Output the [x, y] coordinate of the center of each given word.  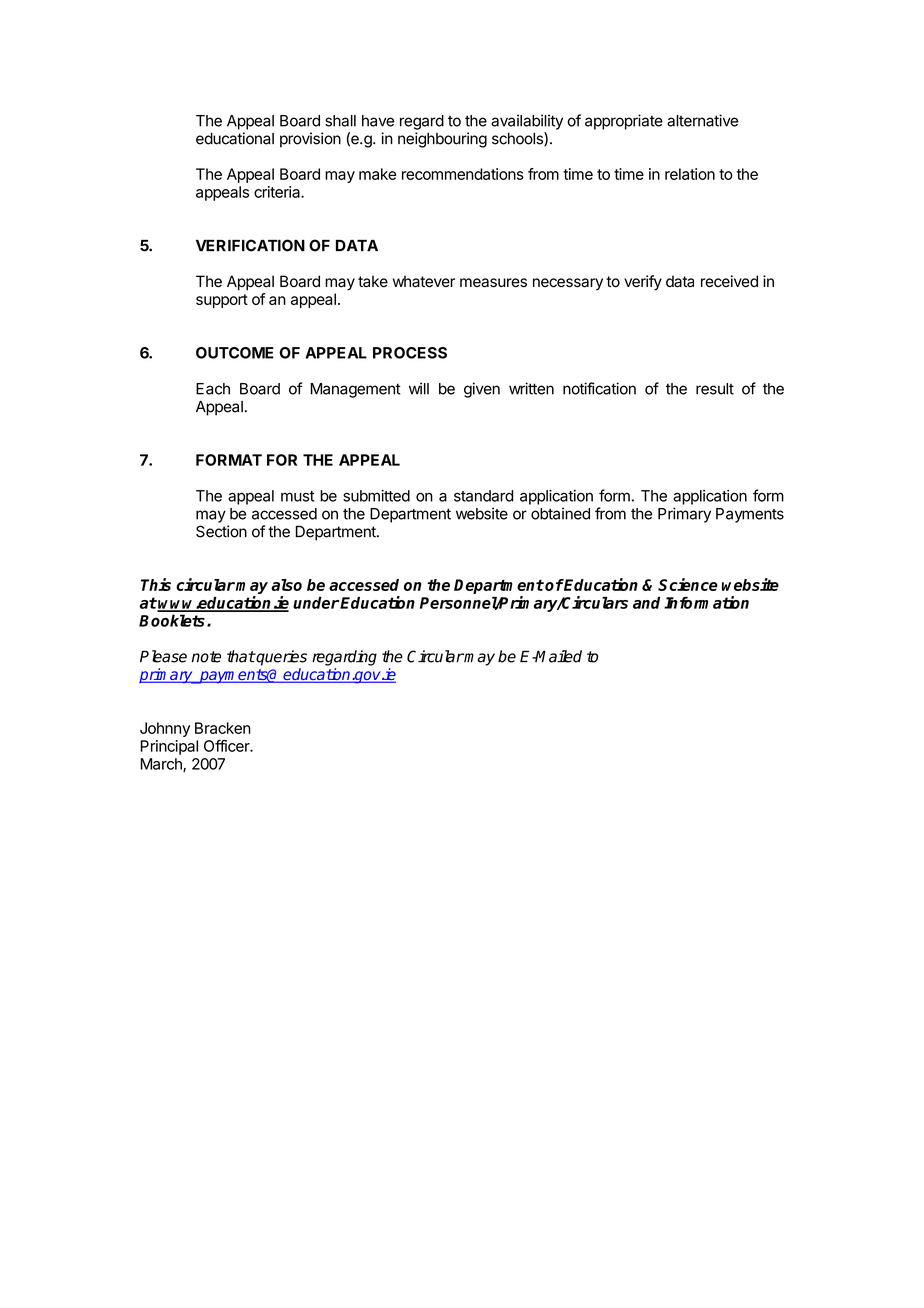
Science [688, 584]
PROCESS [410, 353]
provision [310, 140]
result [715, 389]
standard [484, 496]
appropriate [624, 122]
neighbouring [442, 140]
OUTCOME [235, 353]
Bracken [223, 728]
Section [221, 531]
